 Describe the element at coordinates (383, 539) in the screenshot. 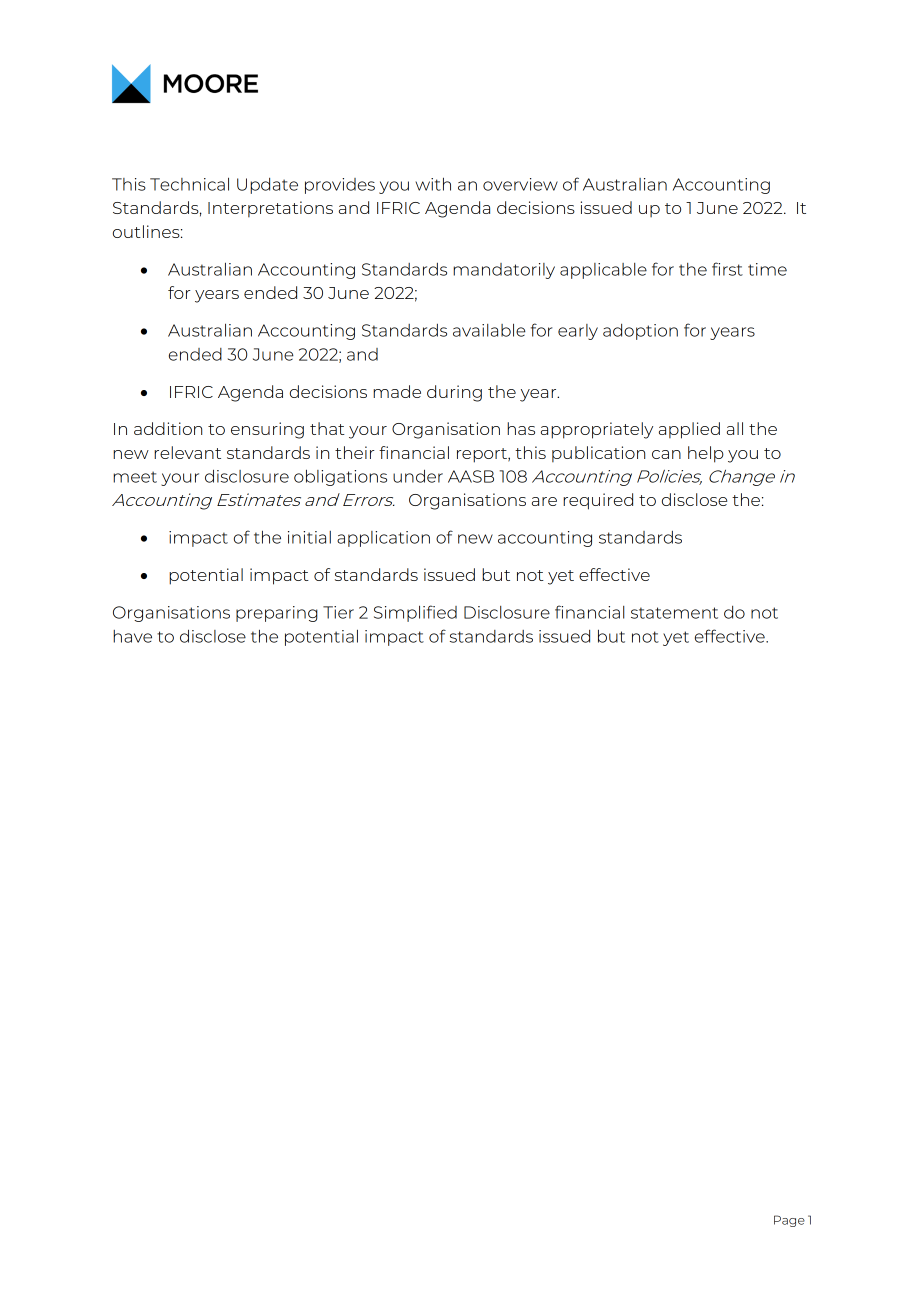

I see `application` at that location.
